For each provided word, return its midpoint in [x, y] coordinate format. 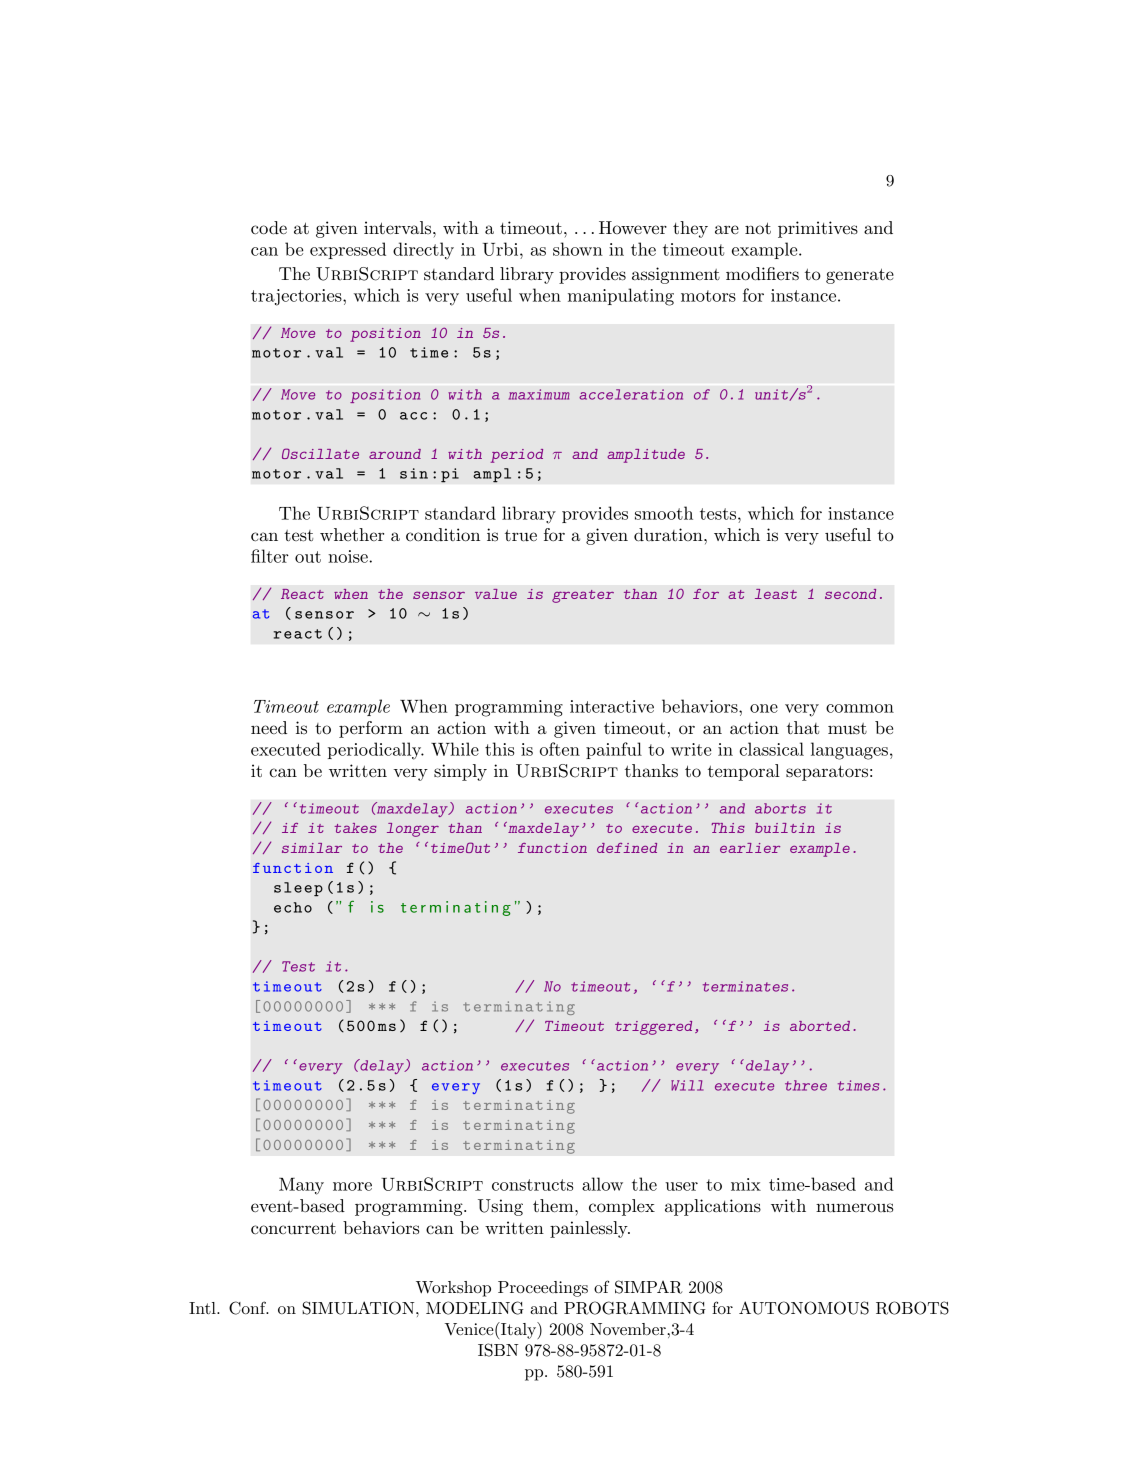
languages [849, 751]
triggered [653, 1028]
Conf [248, 1308]
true [521, 535]
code [269, 228]
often [560, 749]
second [850, 594]
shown [578, 249]
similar [312, 848]
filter [270, 556]
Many [301, 1186]
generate [860, 276]
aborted [820, 1026]
